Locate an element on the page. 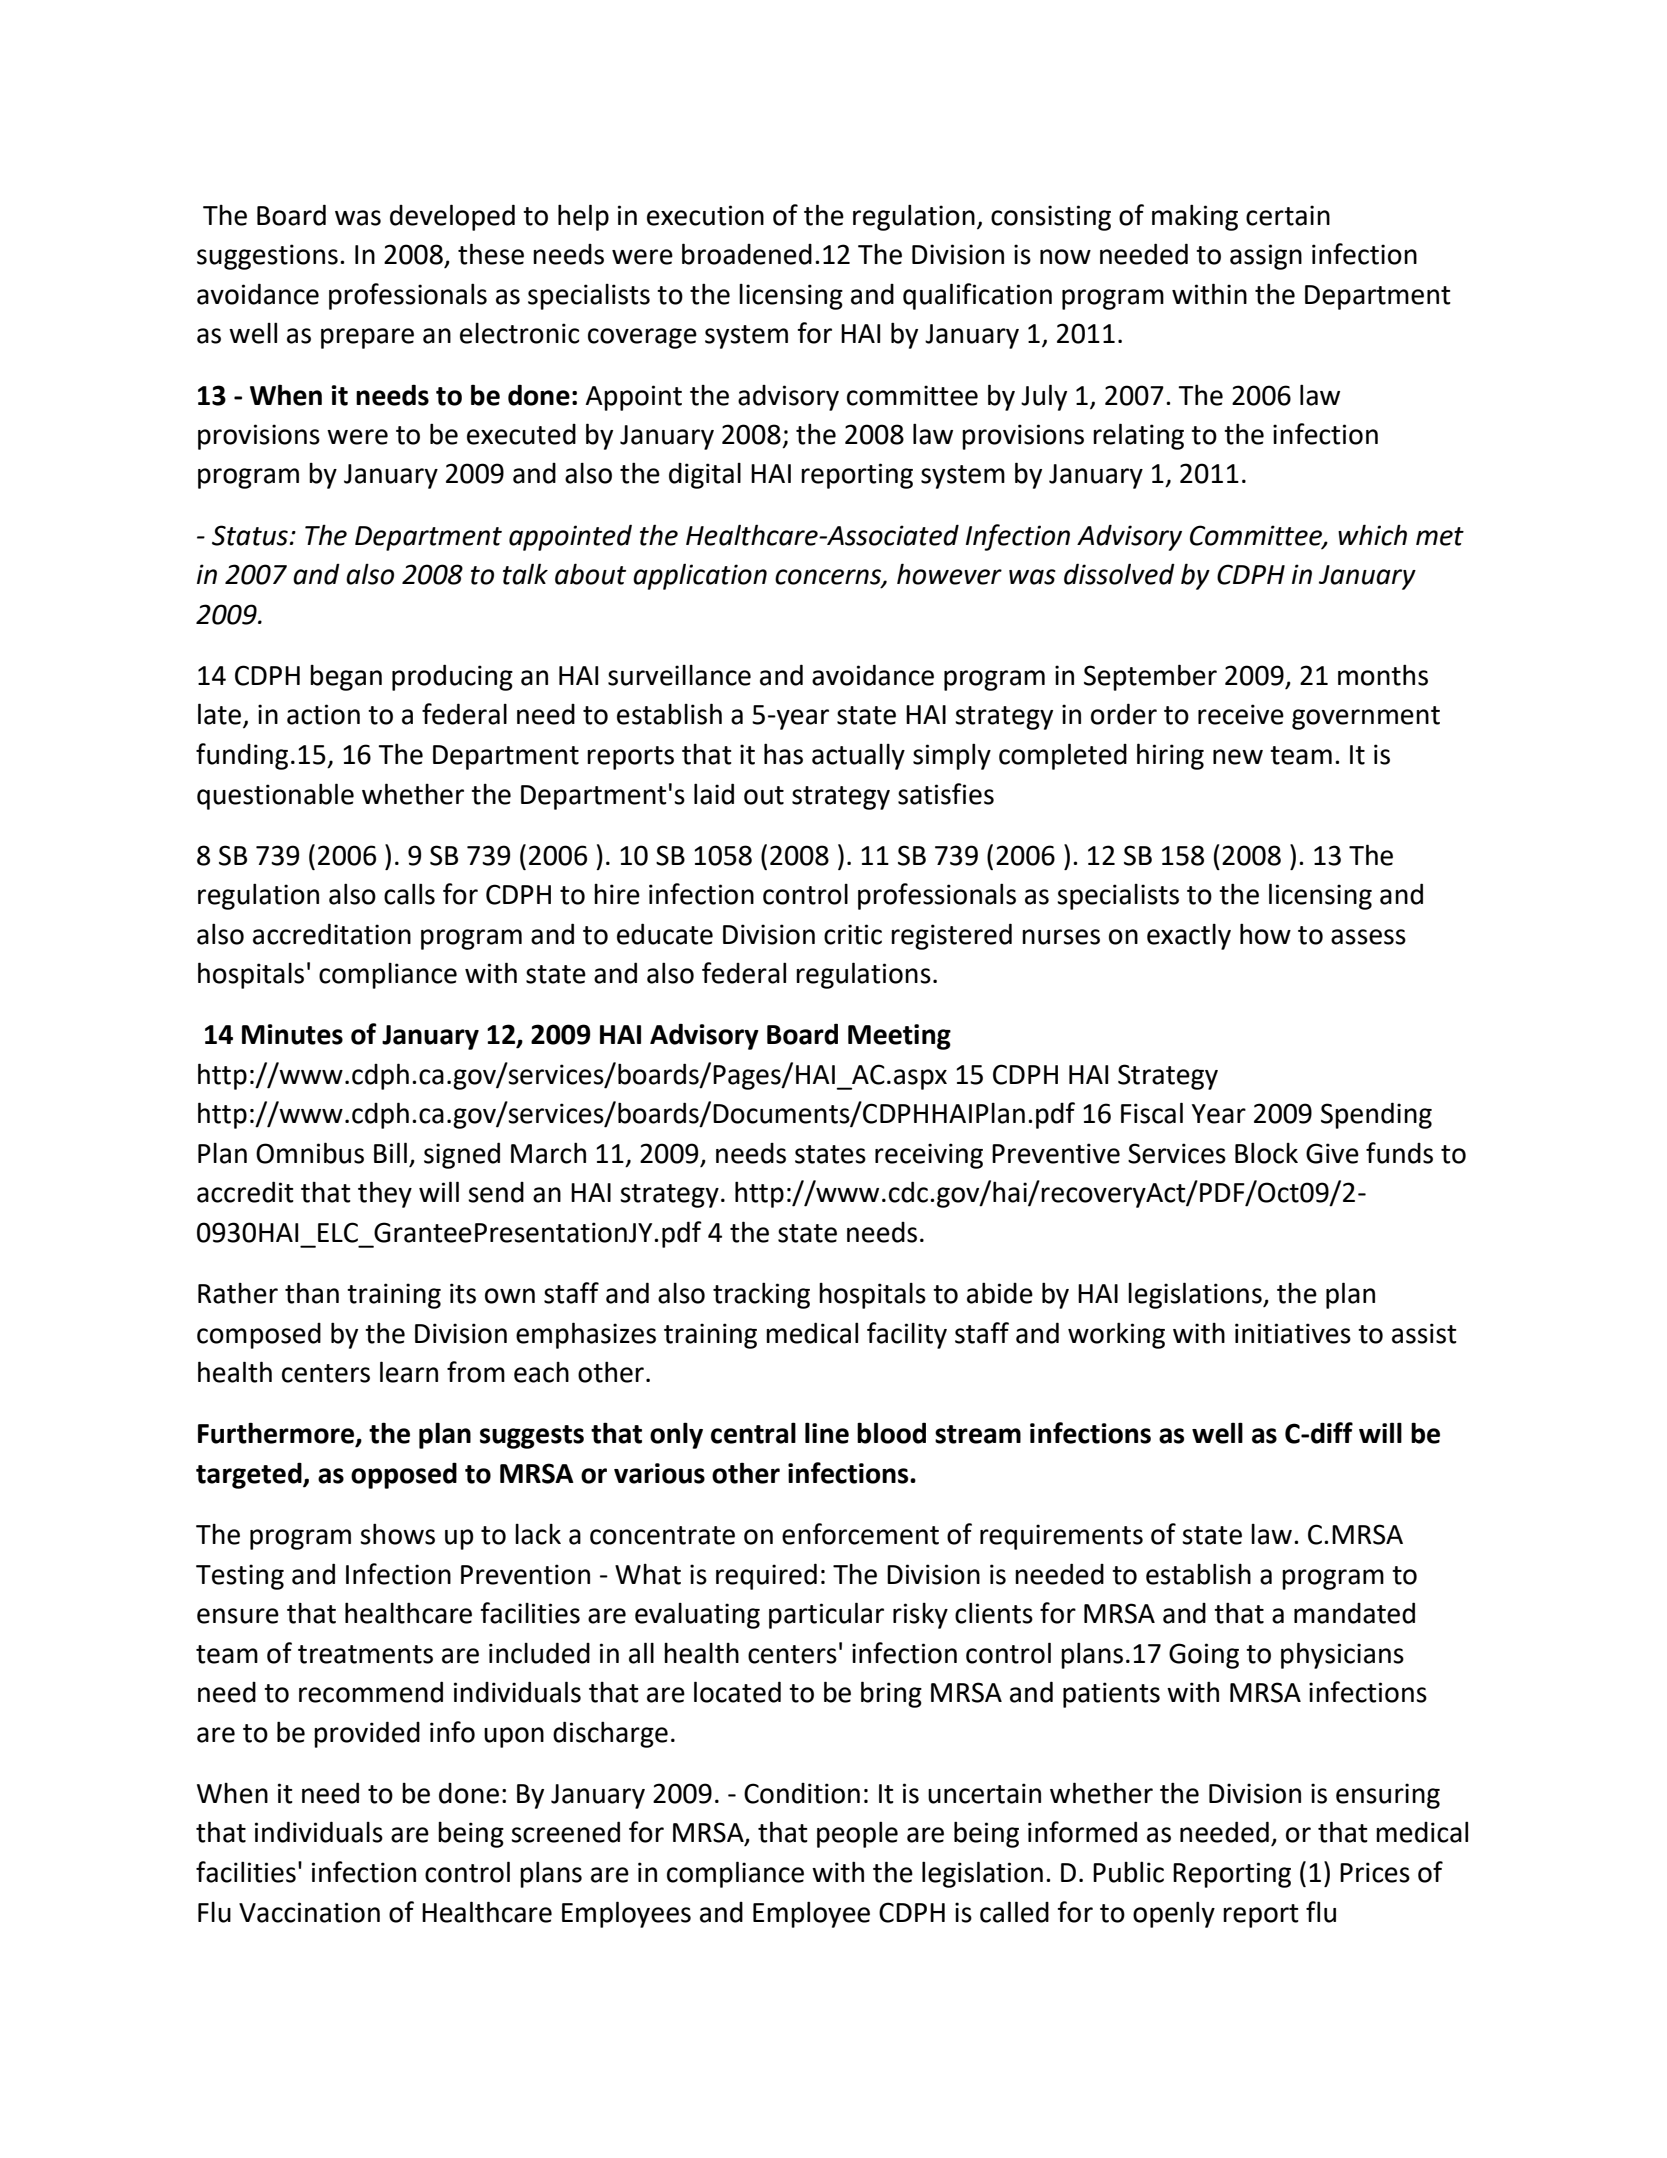  Meeting is located at coordinates (899, 1037).
